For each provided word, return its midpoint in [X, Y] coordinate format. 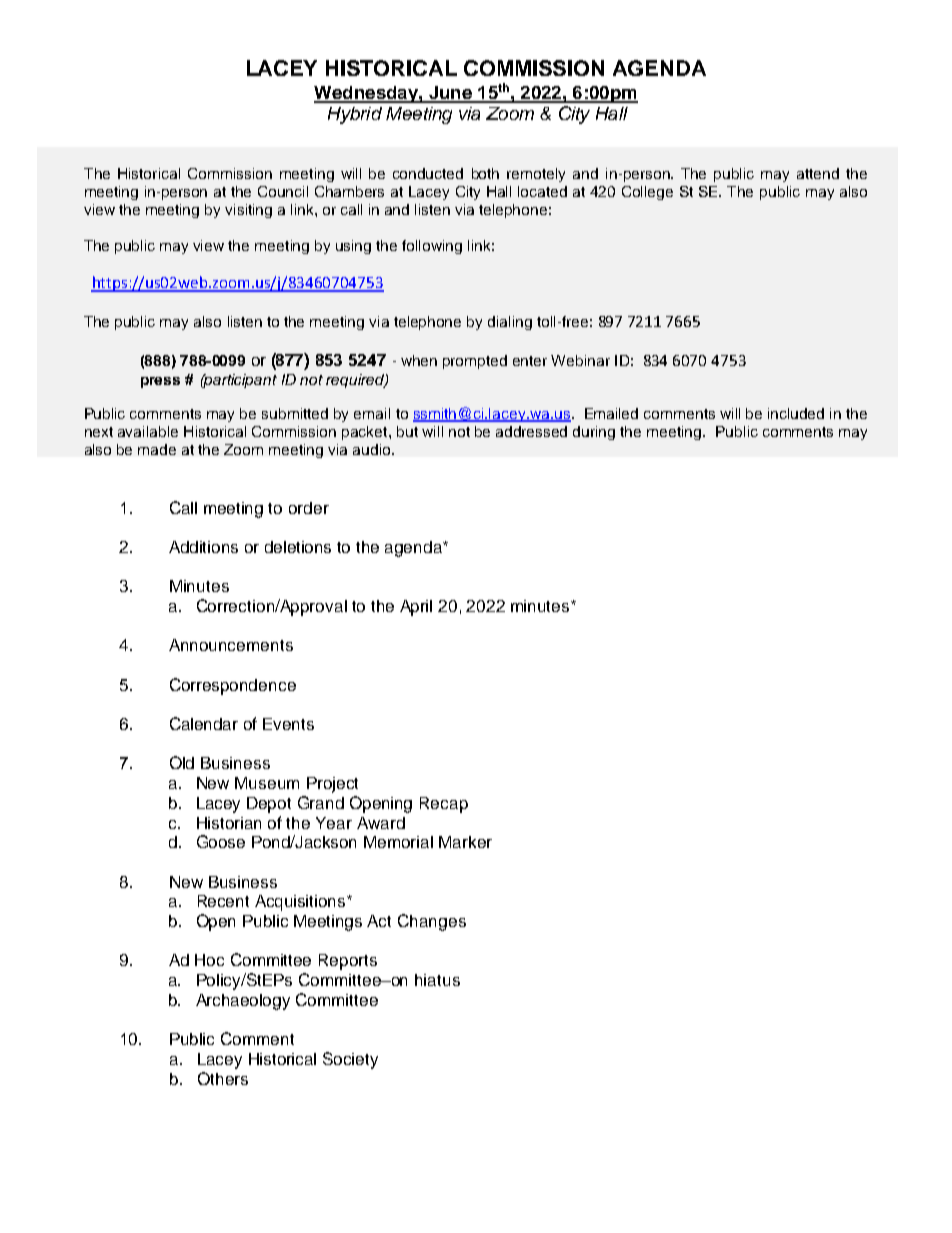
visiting [248, 211]
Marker [465, 842]
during [594, 433]
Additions [203, 547]
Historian [229, 823]
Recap [444, 805]
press [160, 382]
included [796, 413]
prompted [475, 362]
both [485, 173]
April [416, 608]
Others [223, 1078]
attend [818, 173]
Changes [432, 922]
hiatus [437, 980]
